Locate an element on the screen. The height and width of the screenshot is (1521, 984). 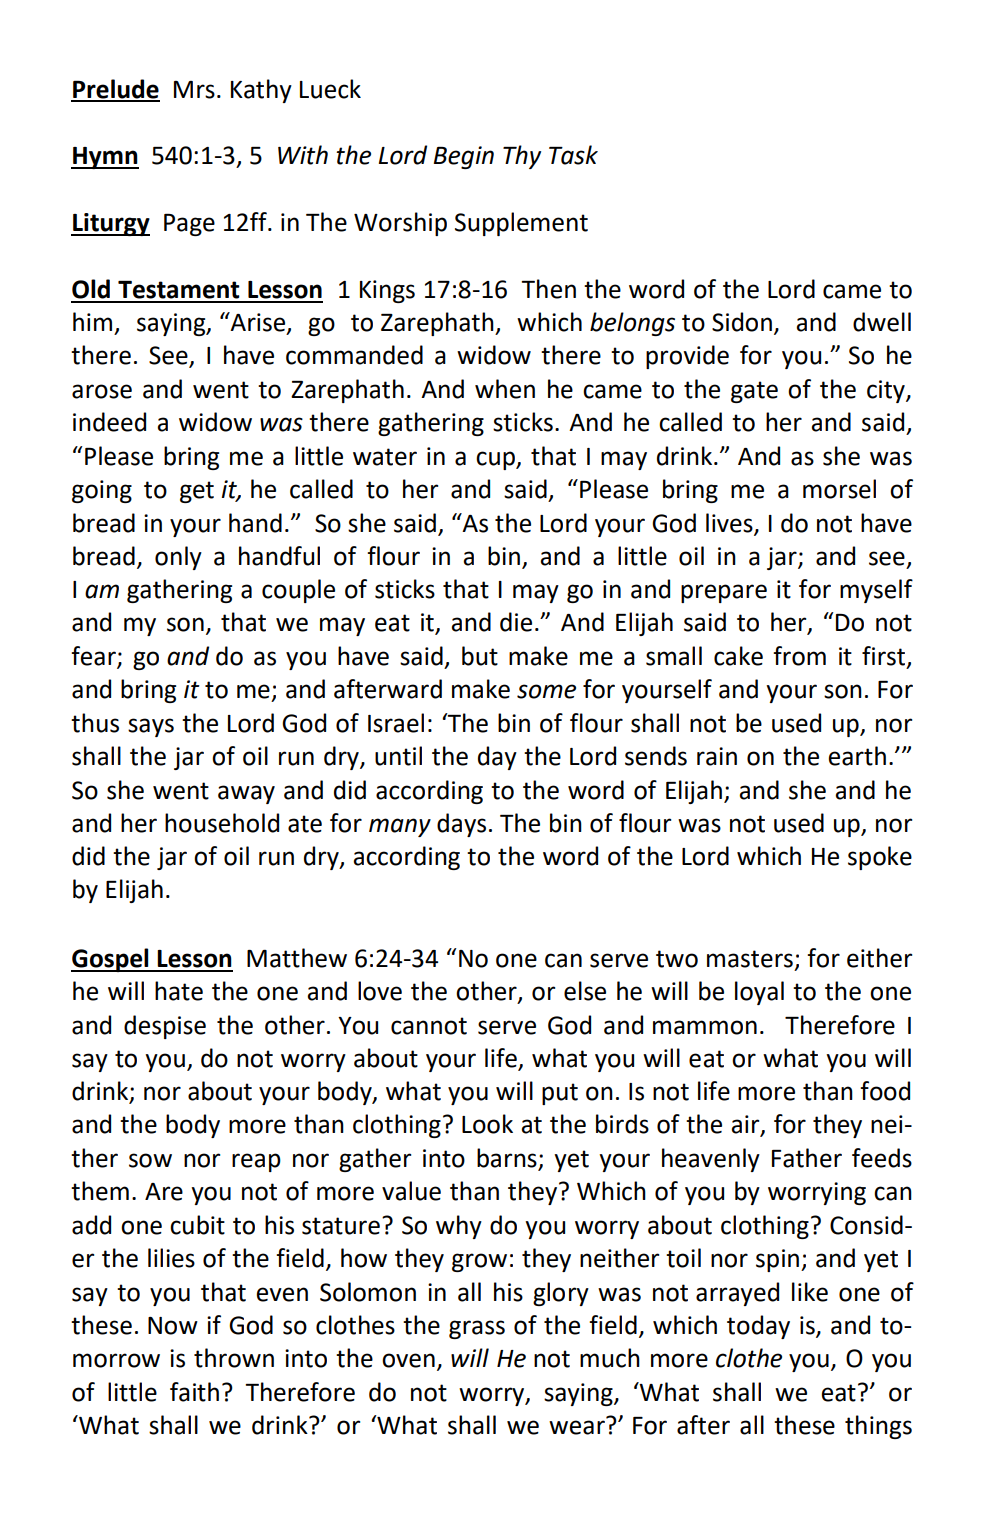
cannot is located at coordinates (429, 1026).
